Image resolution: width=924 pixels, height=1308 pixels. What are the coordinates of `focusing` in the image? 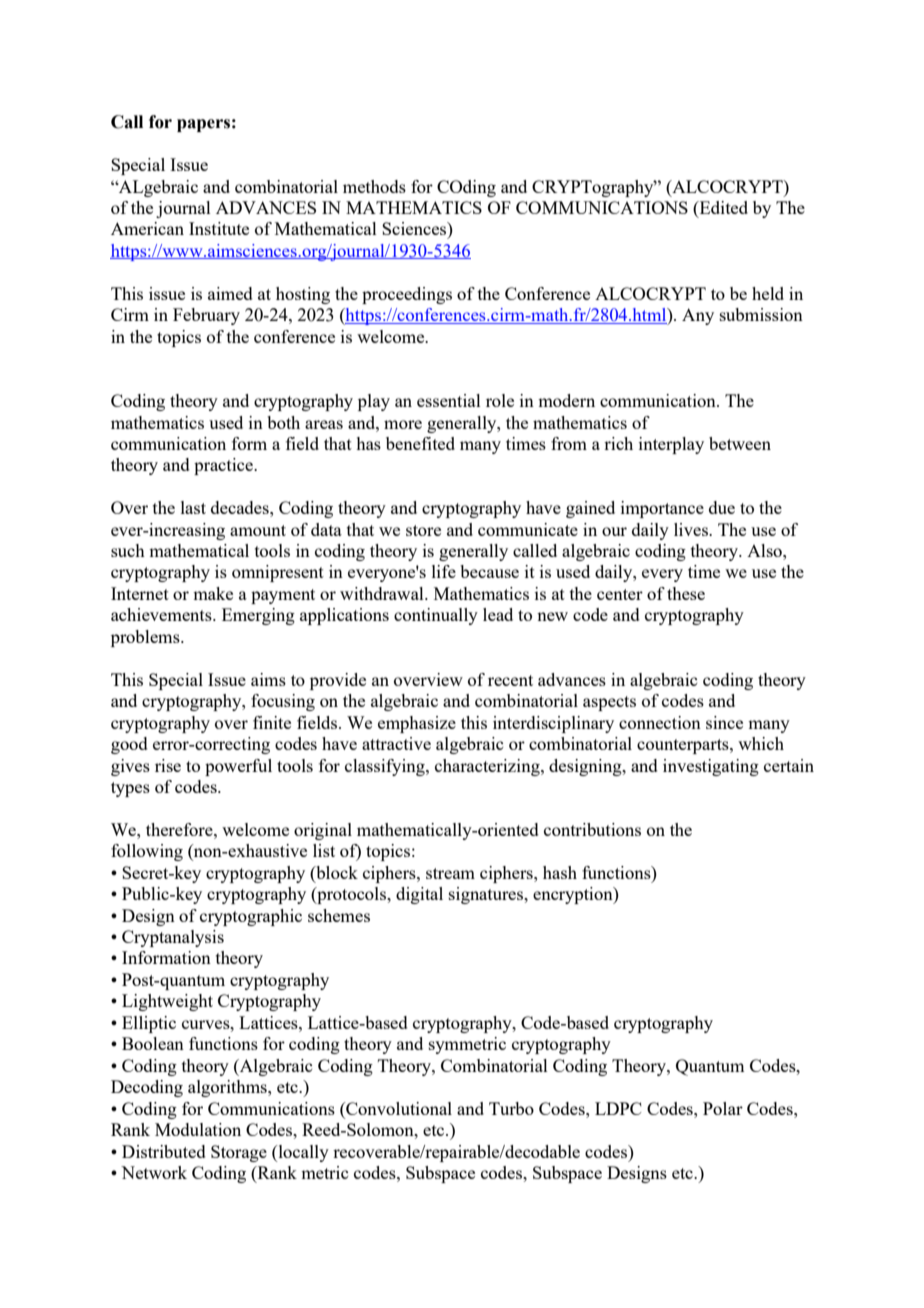 It's located at (283, 702).
